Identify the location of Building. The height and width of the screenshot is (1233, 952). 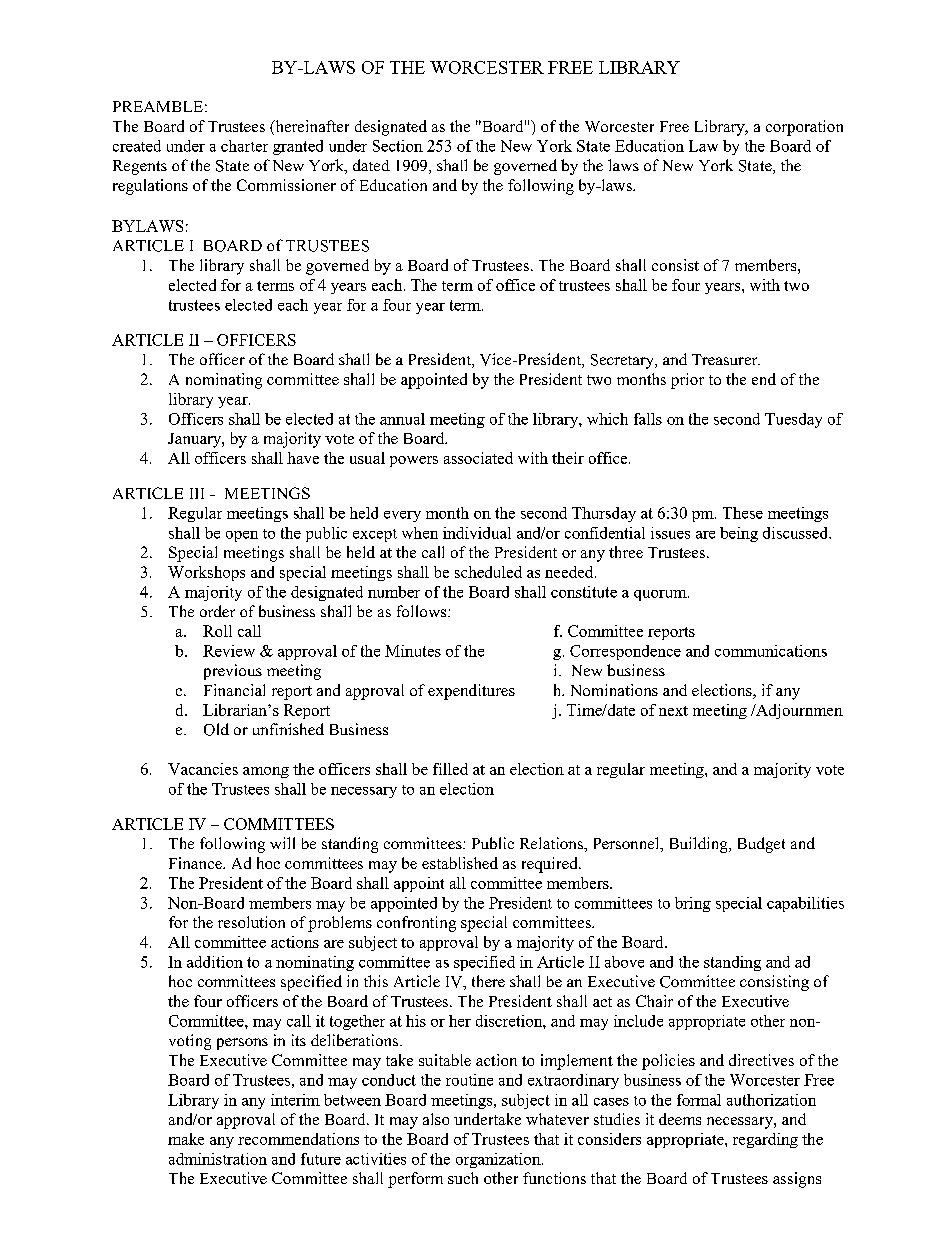
(700, 845).
